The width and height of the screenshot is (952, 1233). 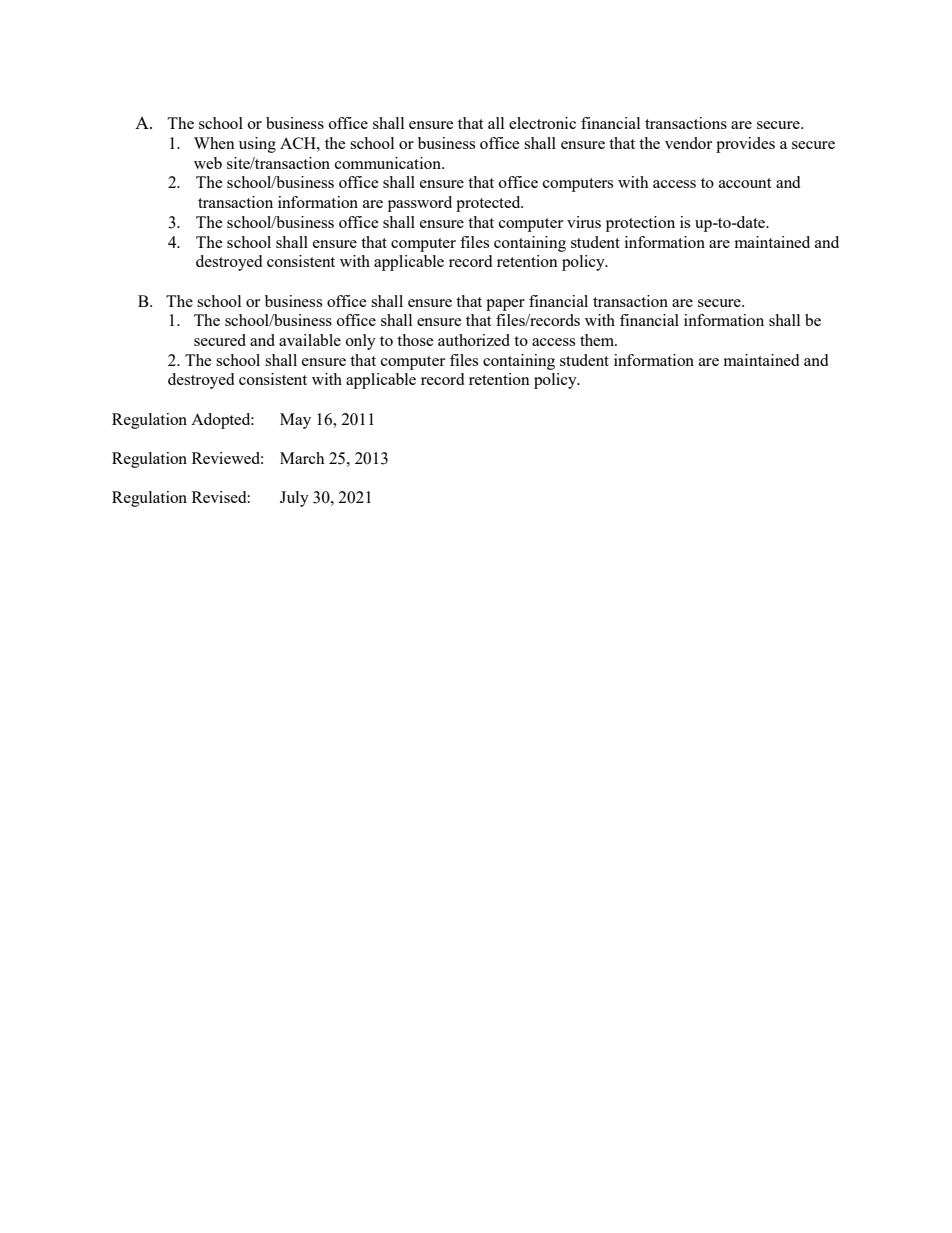 What do you see at coordinates (474, 340) in the screenshot?
I see `authorized` at bounding box center [474, 340].
